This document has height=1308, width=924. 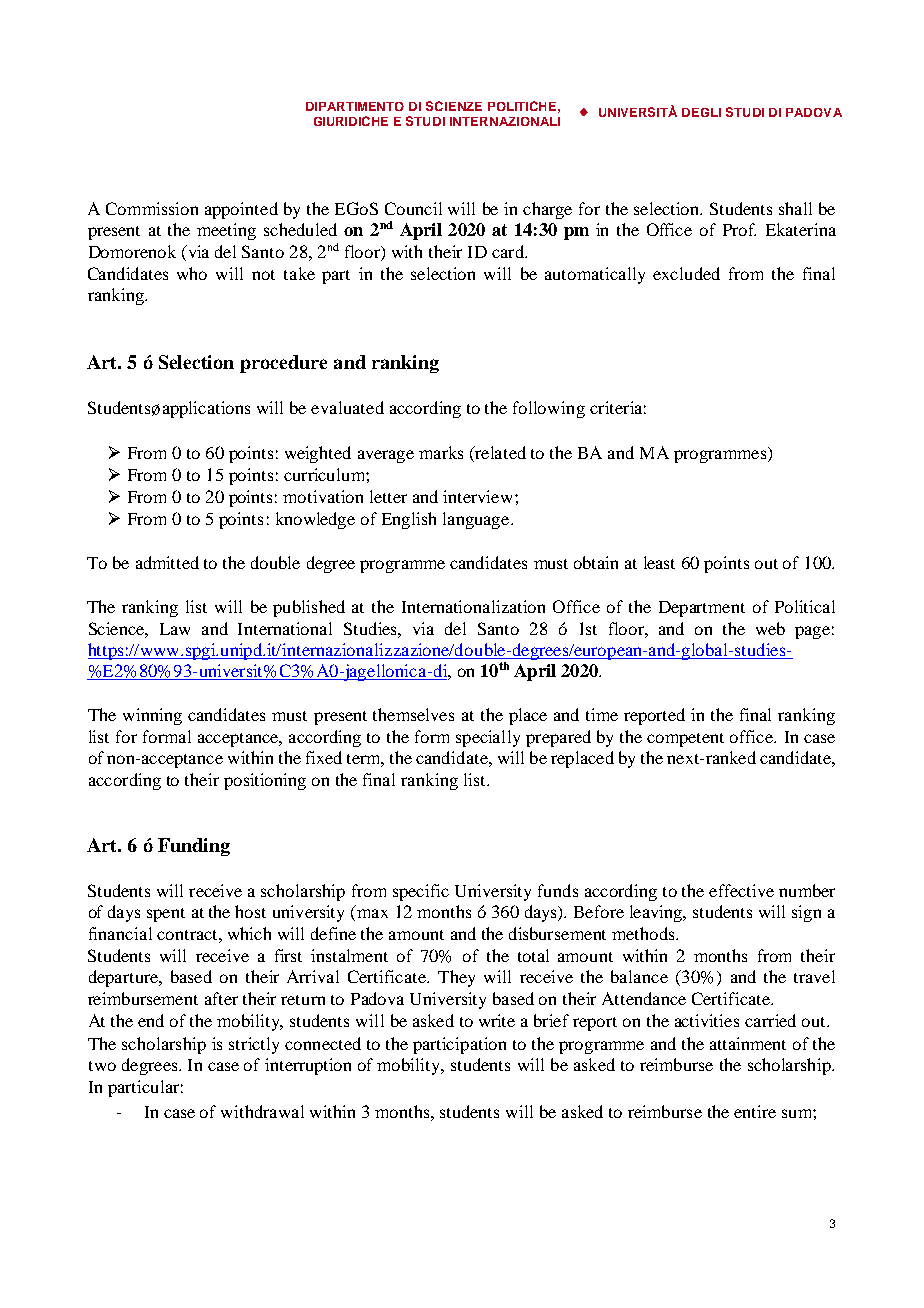 I want to click on Council, so click(x=413, y=208).
